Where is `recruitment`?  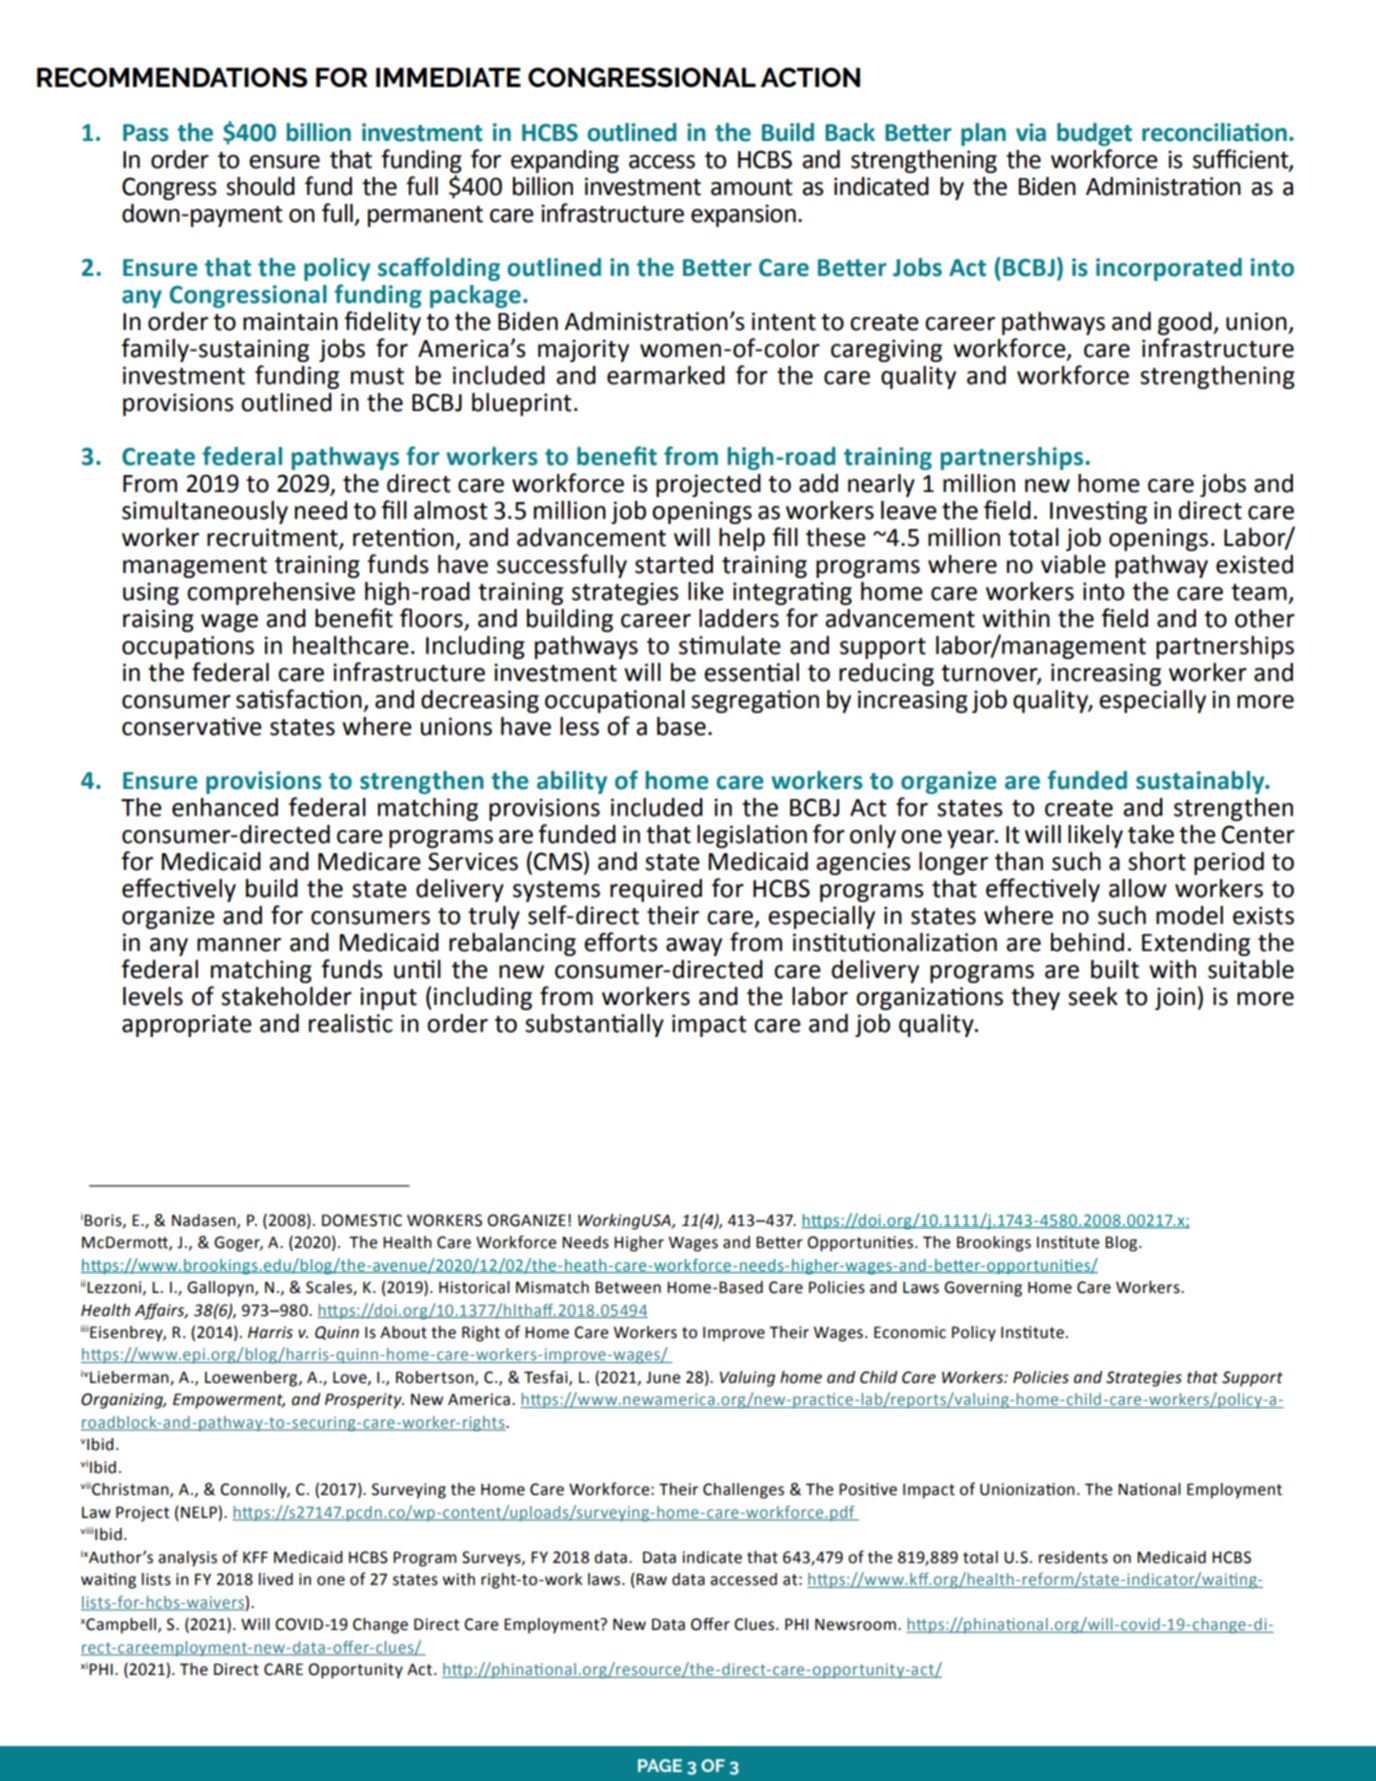
recruitment is located at coordinates (273, 538).
